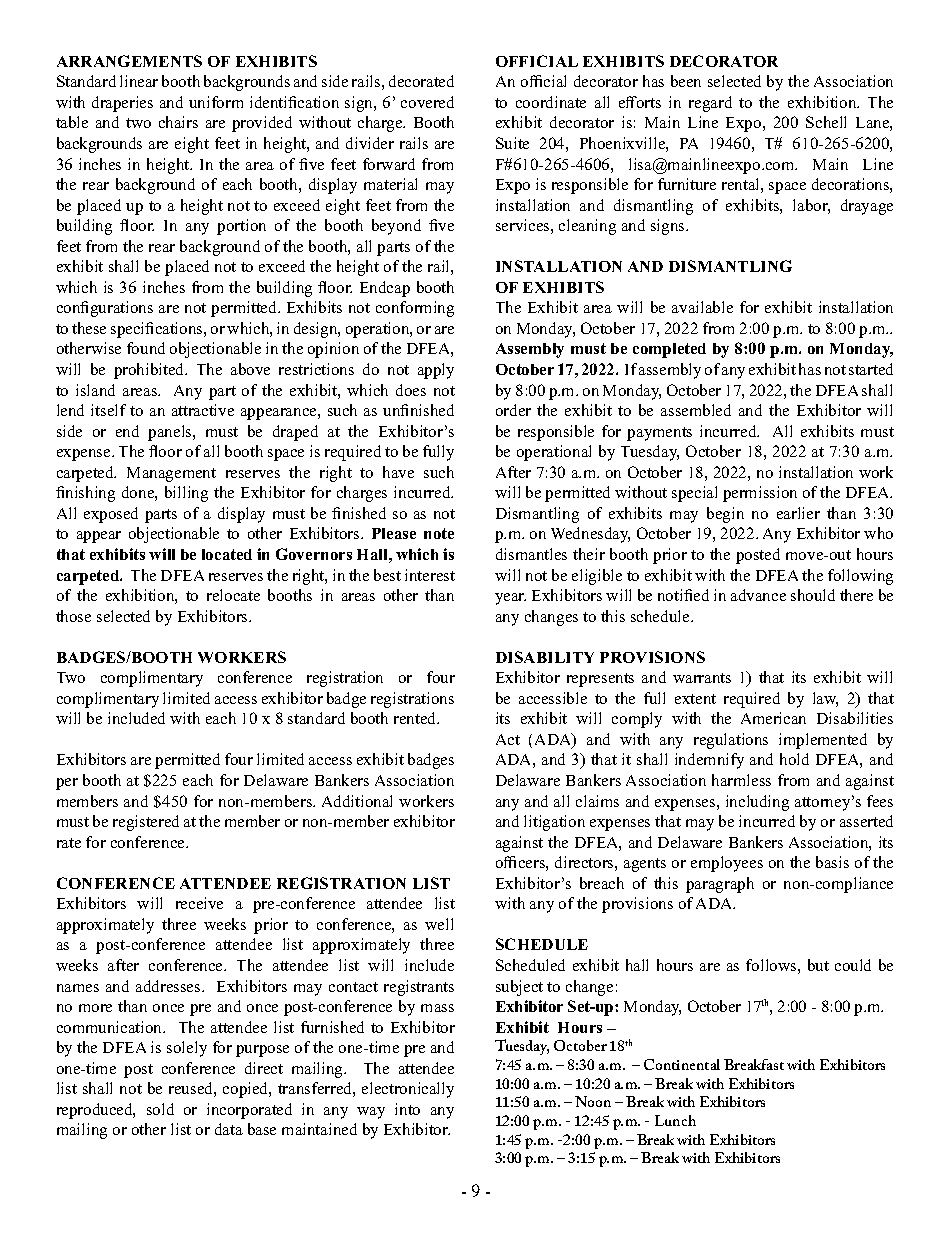  I want to click on chairs, so click(178, 122).
